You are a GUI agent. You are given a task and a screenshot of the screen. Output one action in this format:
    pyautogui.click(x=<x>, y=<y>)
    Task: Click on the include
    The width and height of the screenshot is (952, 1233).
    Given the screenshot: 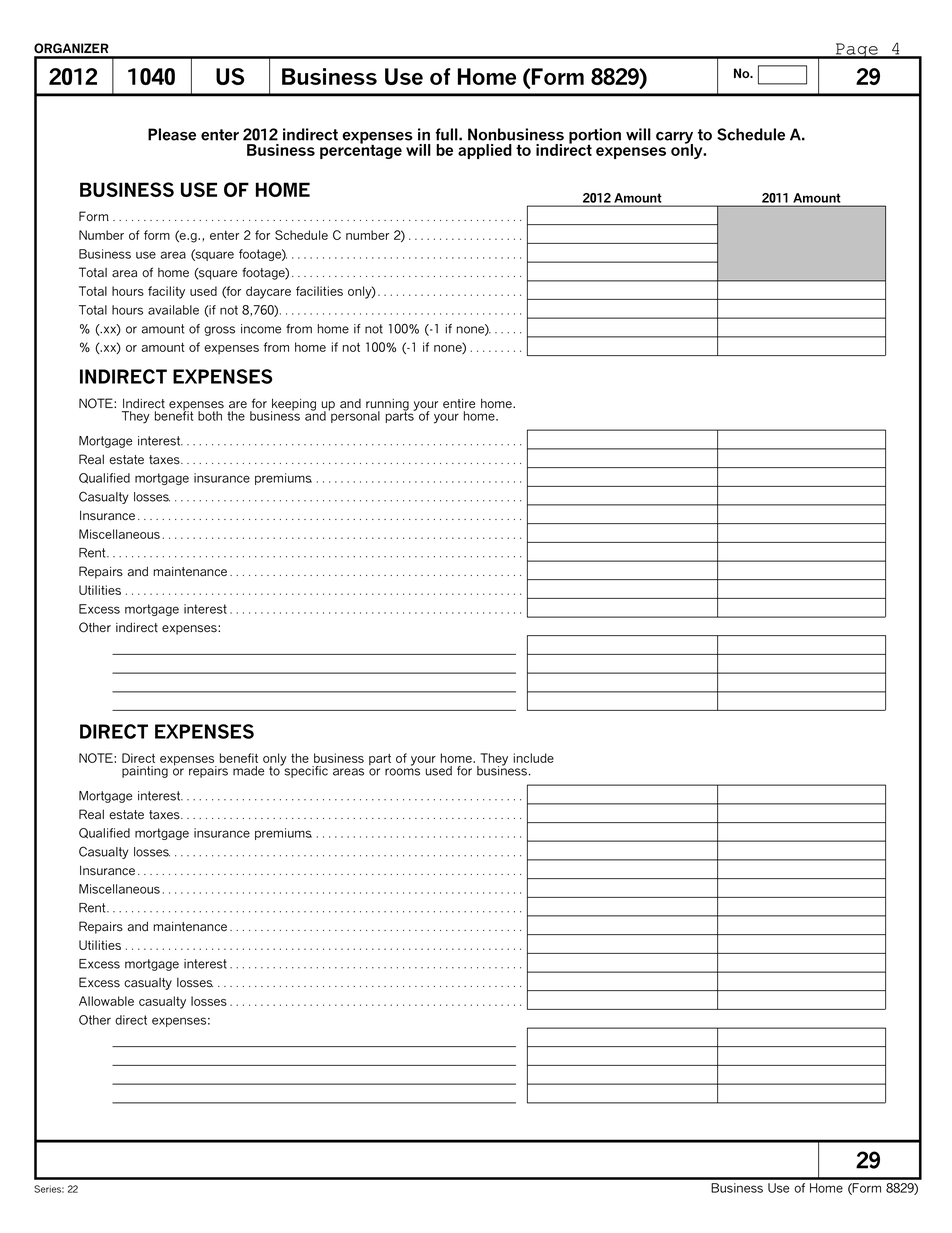 What is the action you would take?
    pyautogui.click(x=533, y=758)
